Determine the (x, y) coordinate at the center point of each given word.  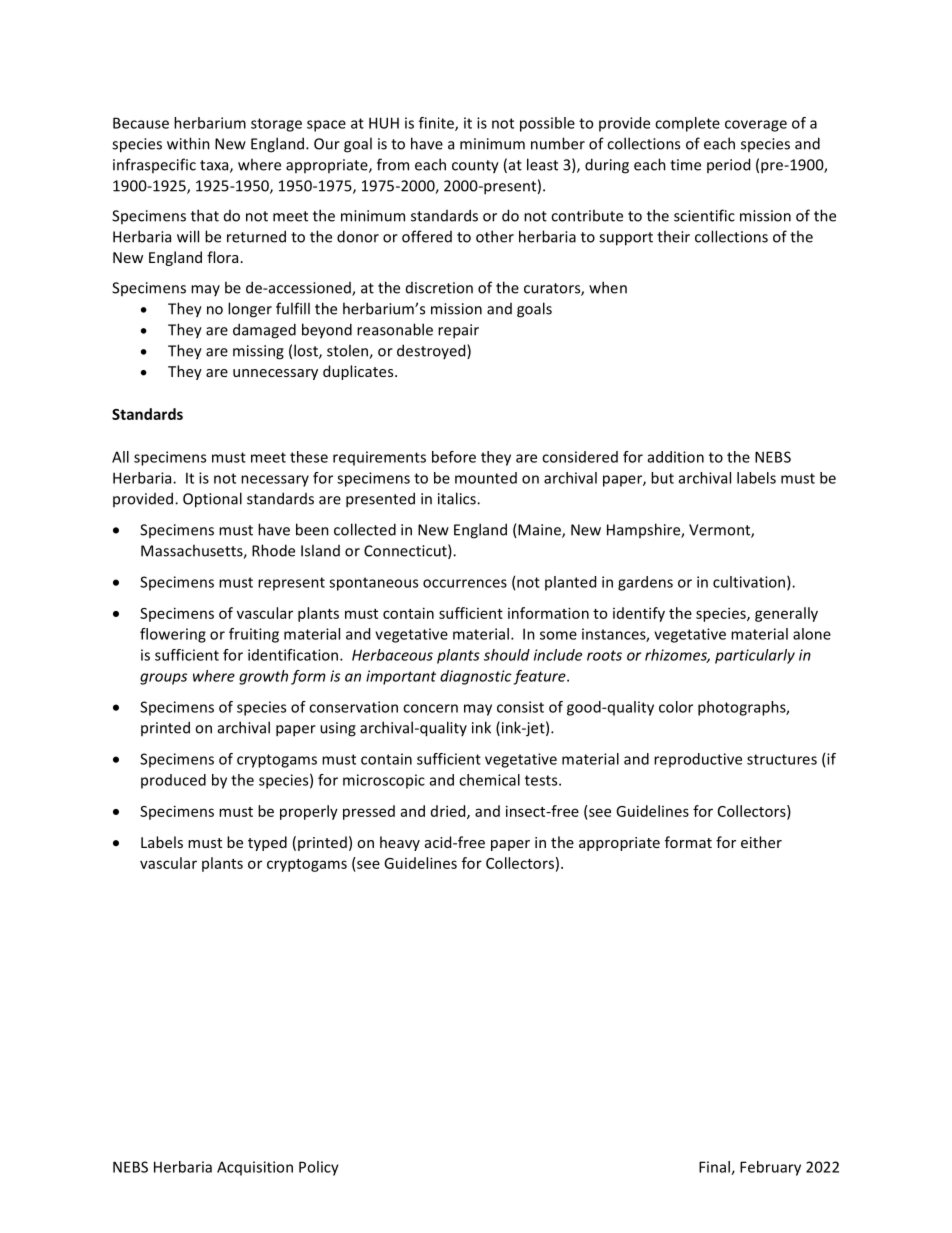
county (475, 167)
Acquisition (255, 1168)
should (507, 655)
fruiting (254, 635)
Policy (319, 1168)
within (188, 143)
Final (715, 1168)
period (728, 165)
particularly (755, 656)
